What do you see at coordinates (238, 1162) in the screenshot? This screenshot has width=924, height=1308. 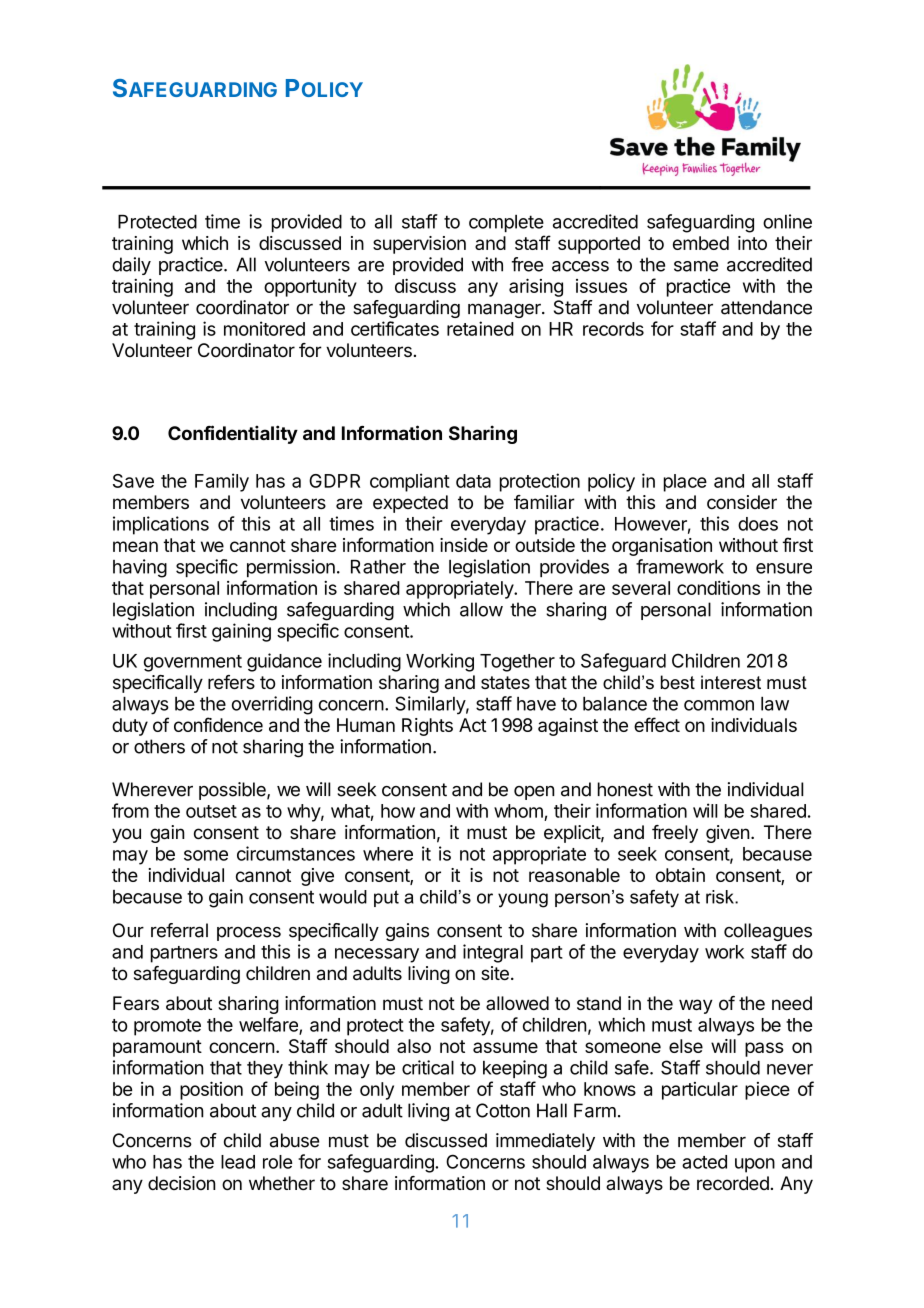 I see `lead` at bounding box center [238, 1162].
